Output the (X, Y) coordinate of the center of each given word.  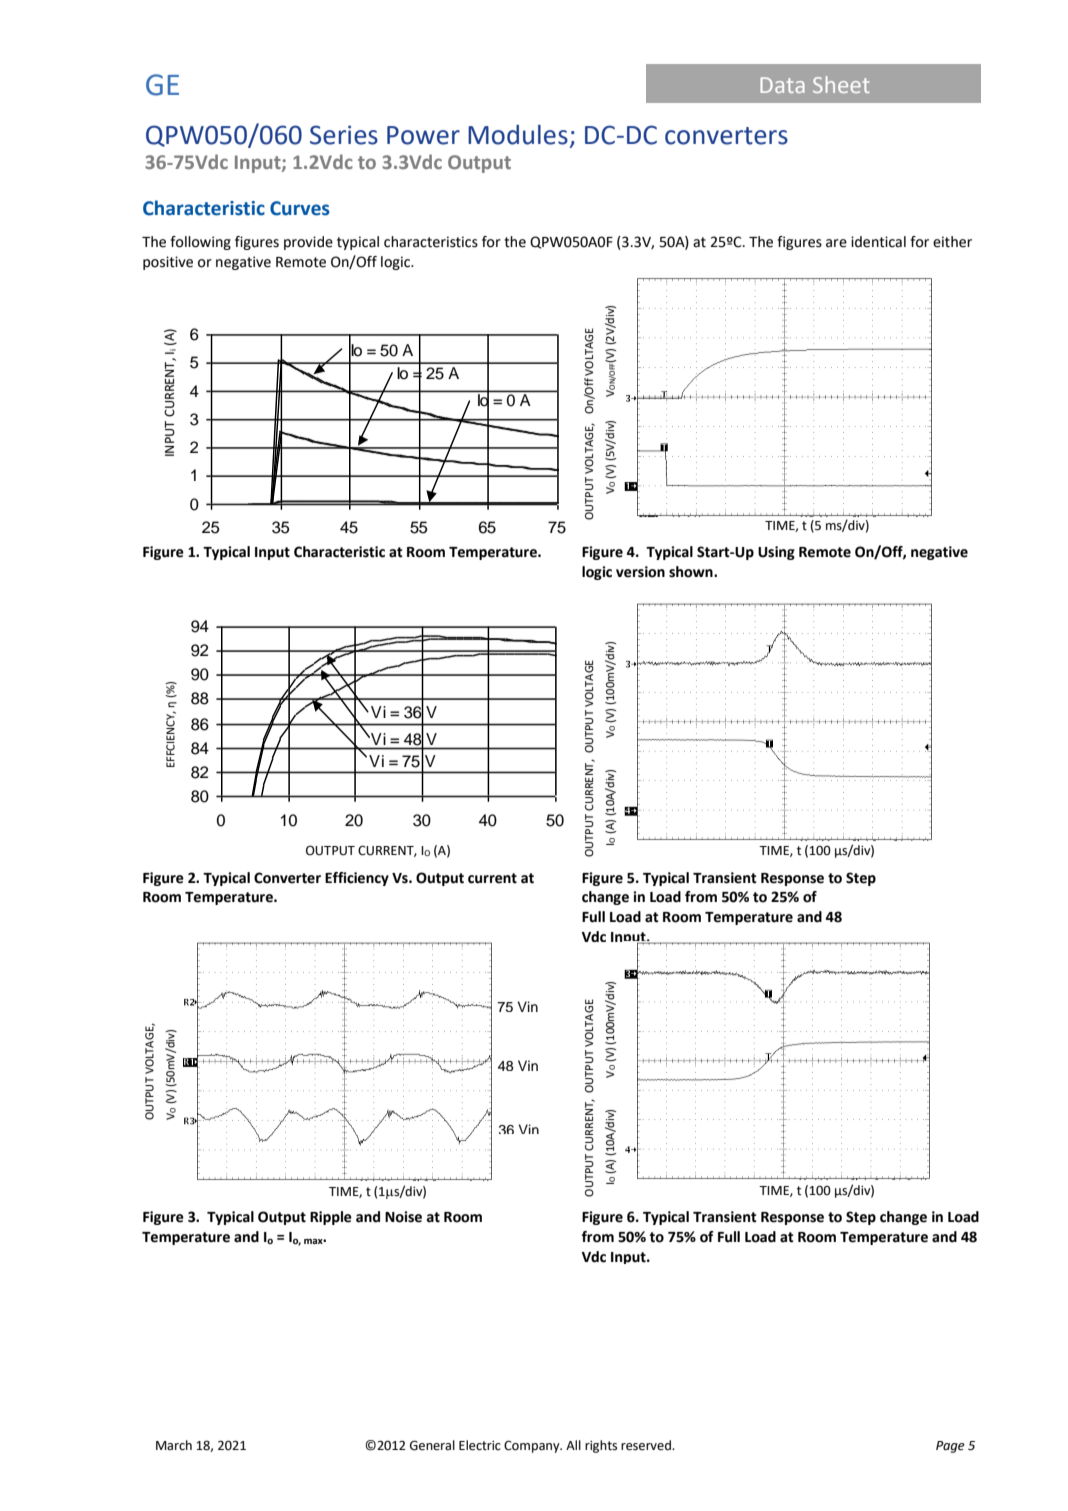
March (174, 1445)
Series (344, 135)
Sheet (841, 84)
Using (776, 553)
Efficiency (357, 879)
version (640, 572)
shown (692, 572)
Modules (518, 135)
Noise (403, 1217)
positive (168, 263)
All (573, 1445)
